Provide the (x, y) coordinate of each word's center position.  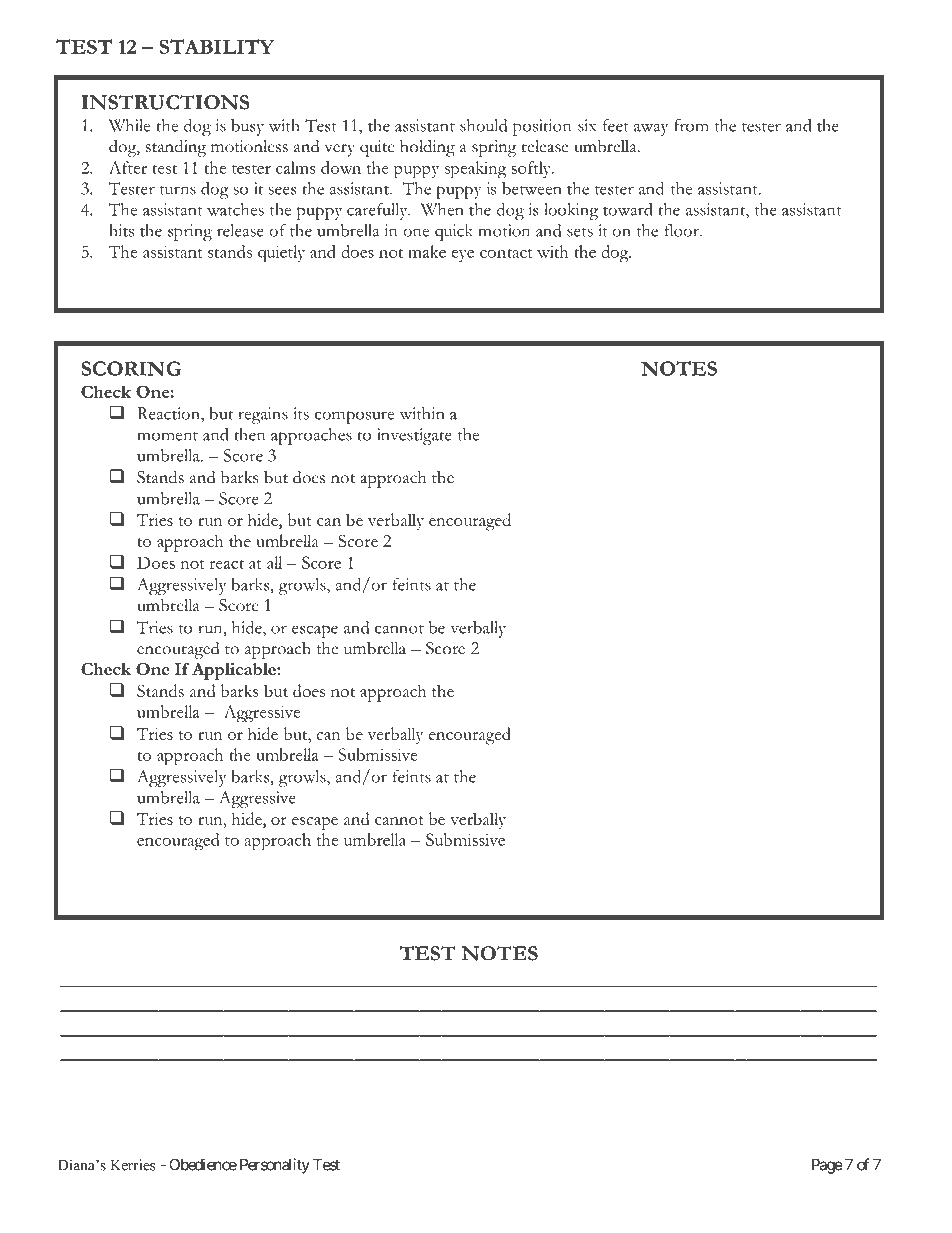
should (483, 125)
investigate (414, 436)
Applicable (235, 671)
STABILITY (217, 46)
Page (827, 1166)
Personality (275, 1166)
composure (354, 417)
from (691, 125)
